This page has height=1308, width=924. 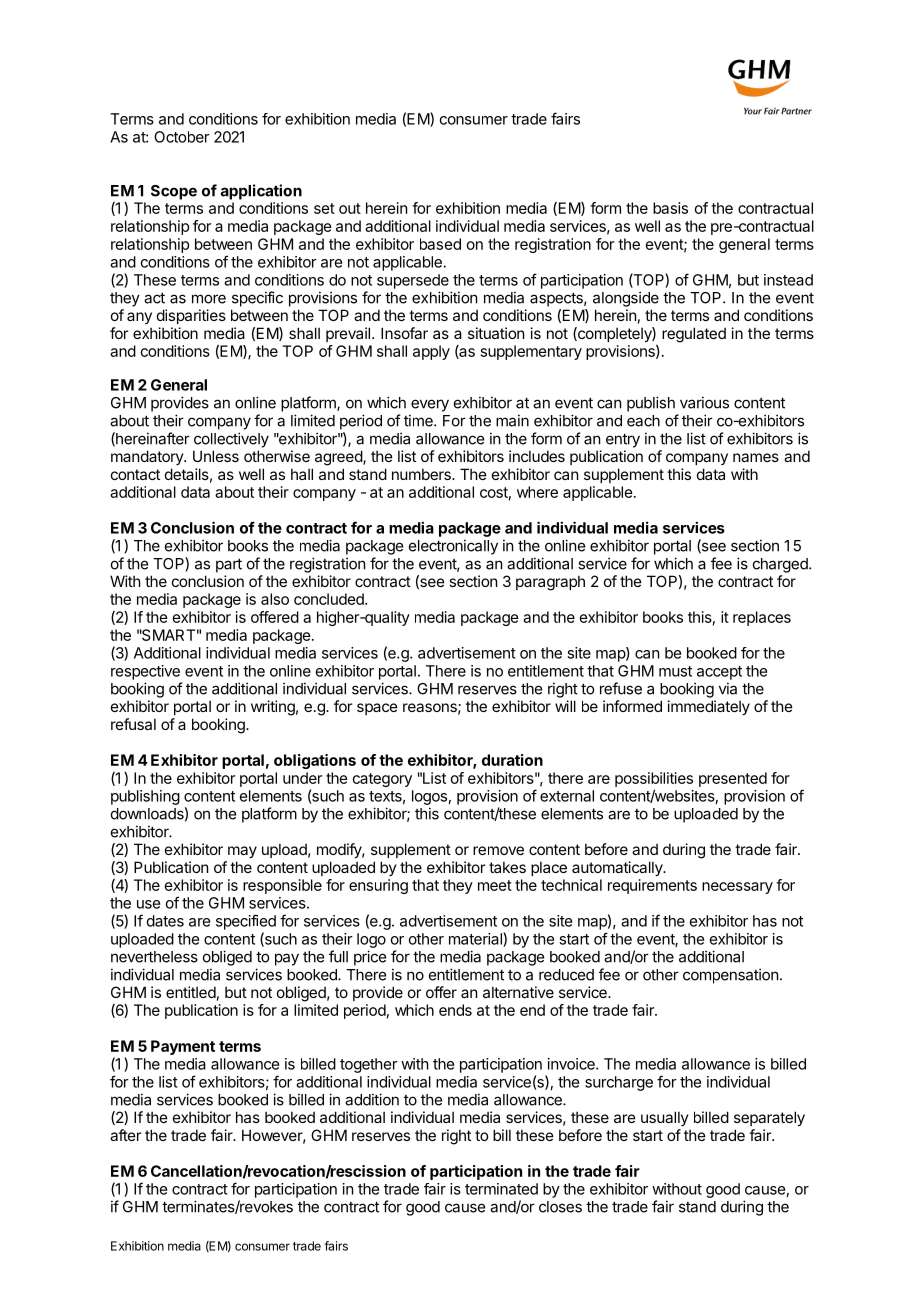 What do you see at coordinates (665, 1118) in the page?
I see `usually` at bounding box center [665, 1118].
